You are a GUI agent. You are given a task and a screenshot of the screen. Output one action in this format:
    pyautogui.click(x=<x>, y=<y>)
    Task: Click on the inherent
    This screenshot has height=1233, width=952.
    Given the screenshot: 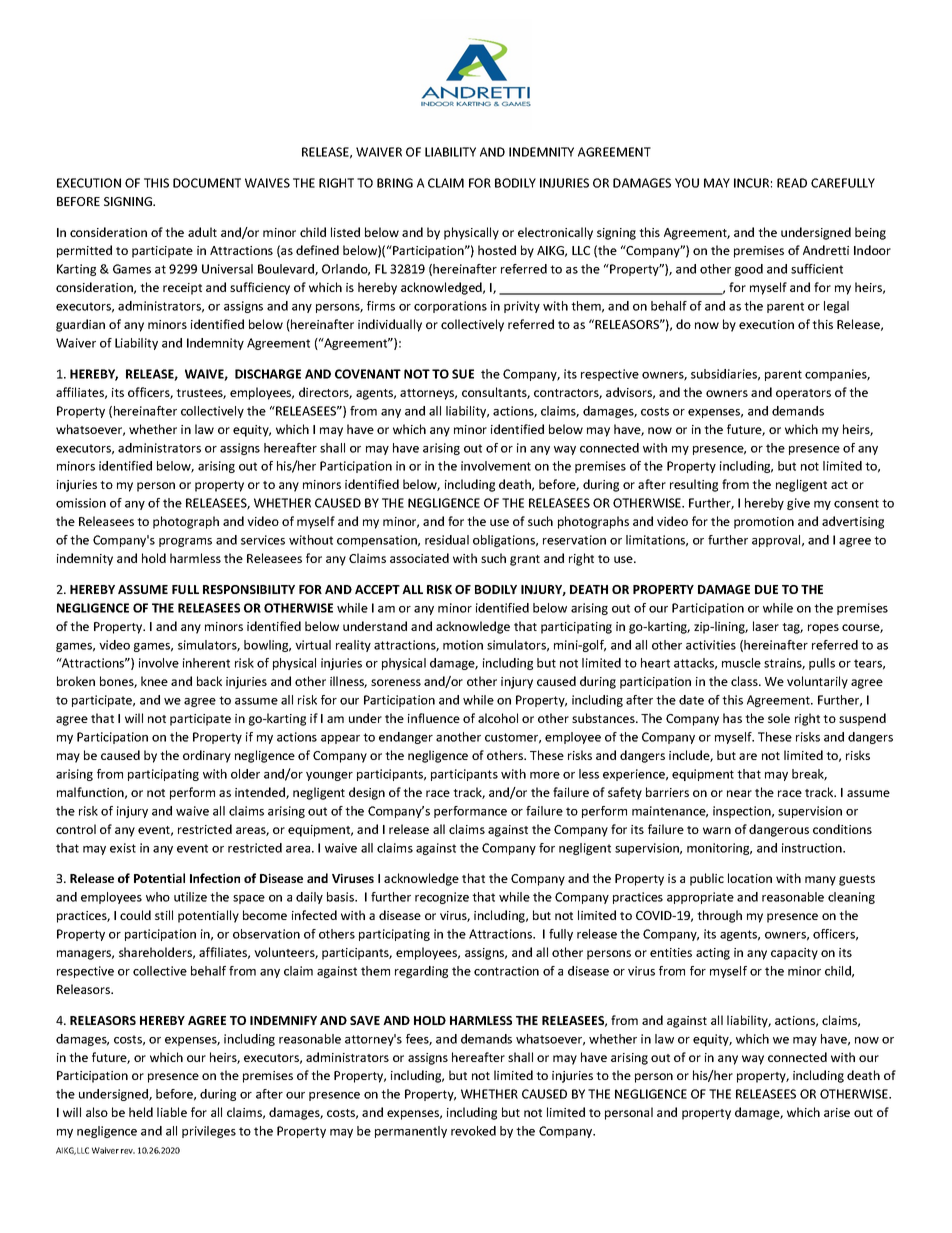 What is the action you would take?
    pyautogui.click(x=206, y=663)
